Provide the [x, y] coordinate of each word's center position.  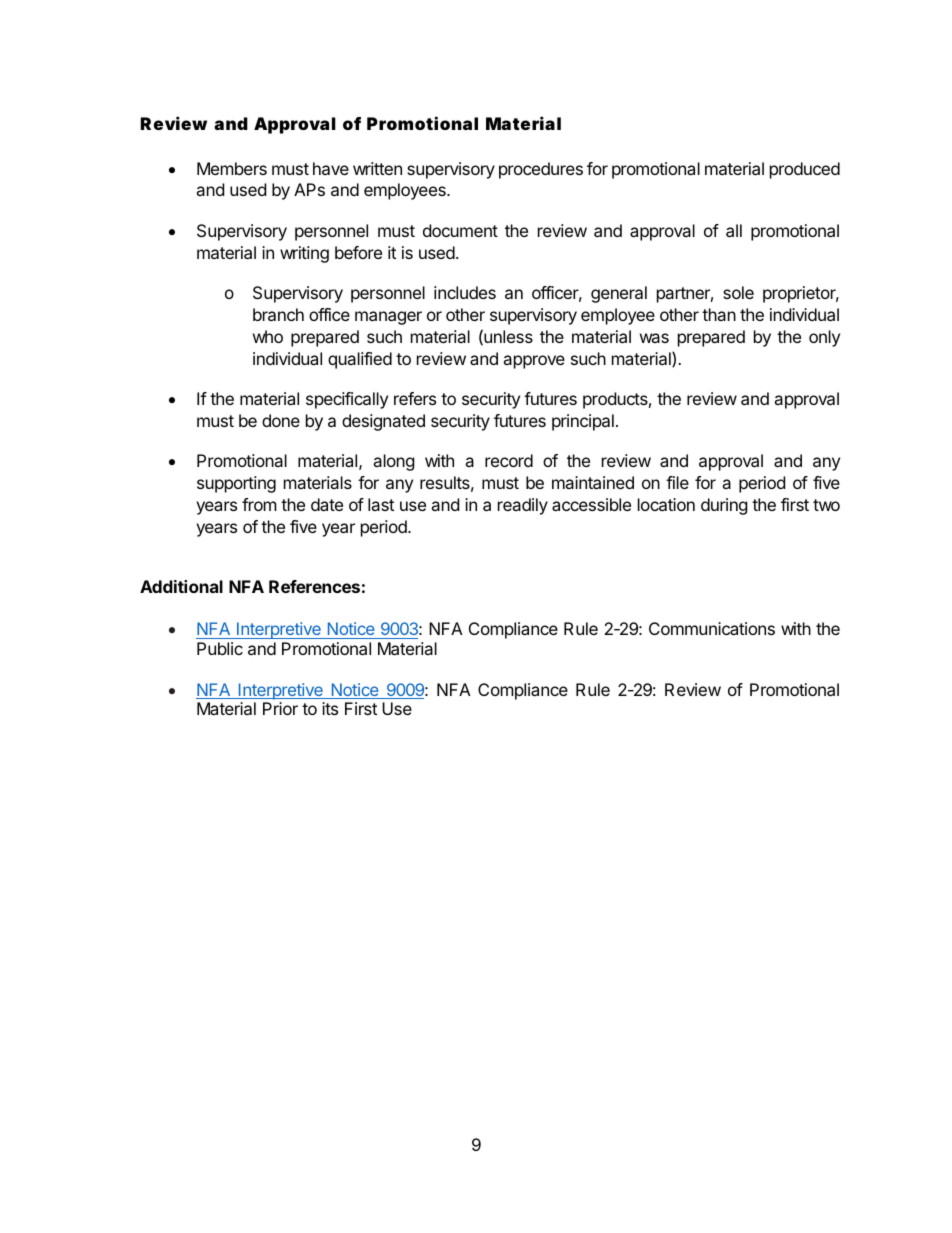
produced [805, 170]
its [330, 708]
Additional [181, 586]
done [281, 420]
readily [523, 506]
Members [232, 168]
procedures [541, 170]
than [719, 314]
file [677, 482]
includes [465, 292]
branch [278, 314]
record [509, 460]
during [724, 506]
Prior [280, 708]
